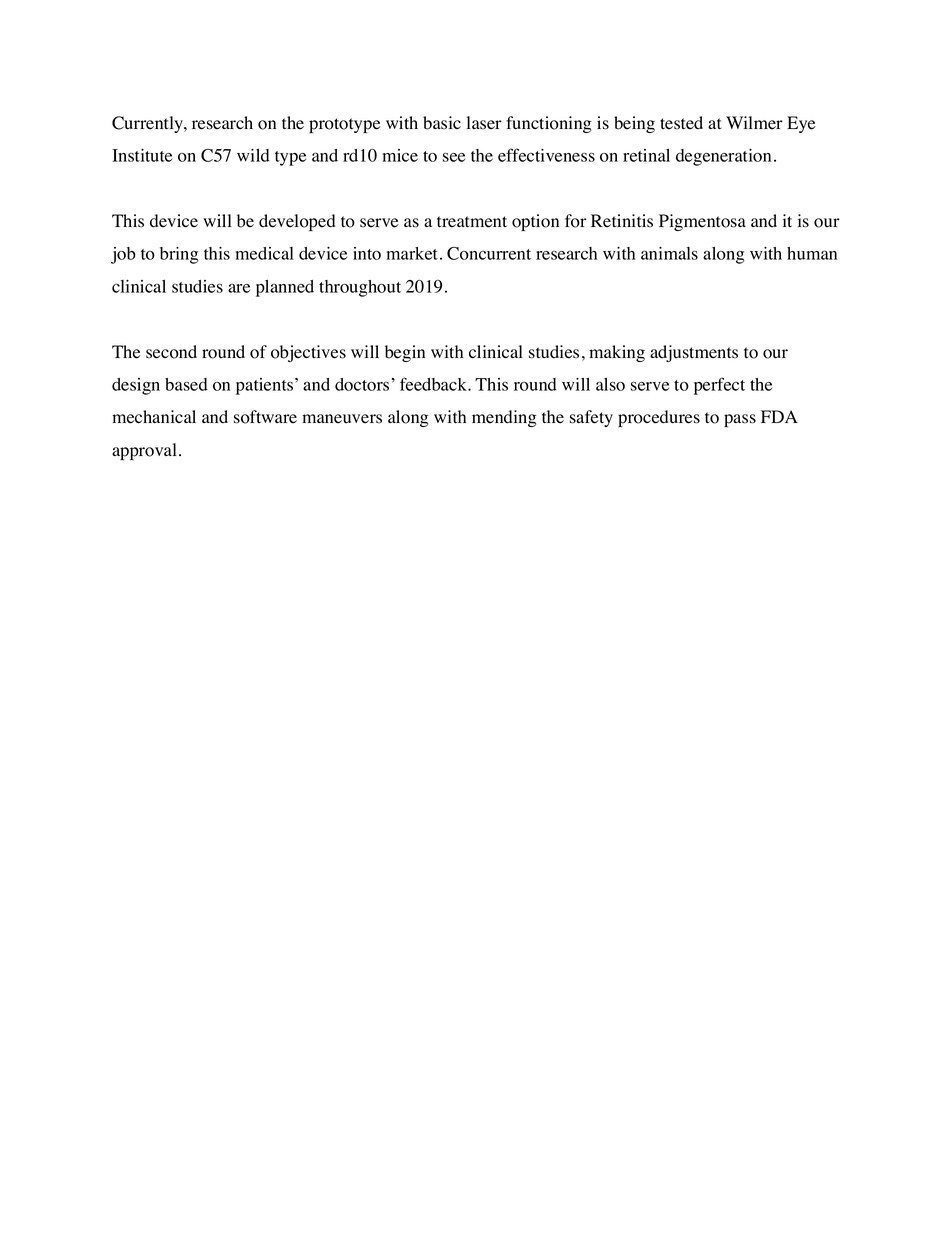  I want to click on wild, so click(253, 155).
